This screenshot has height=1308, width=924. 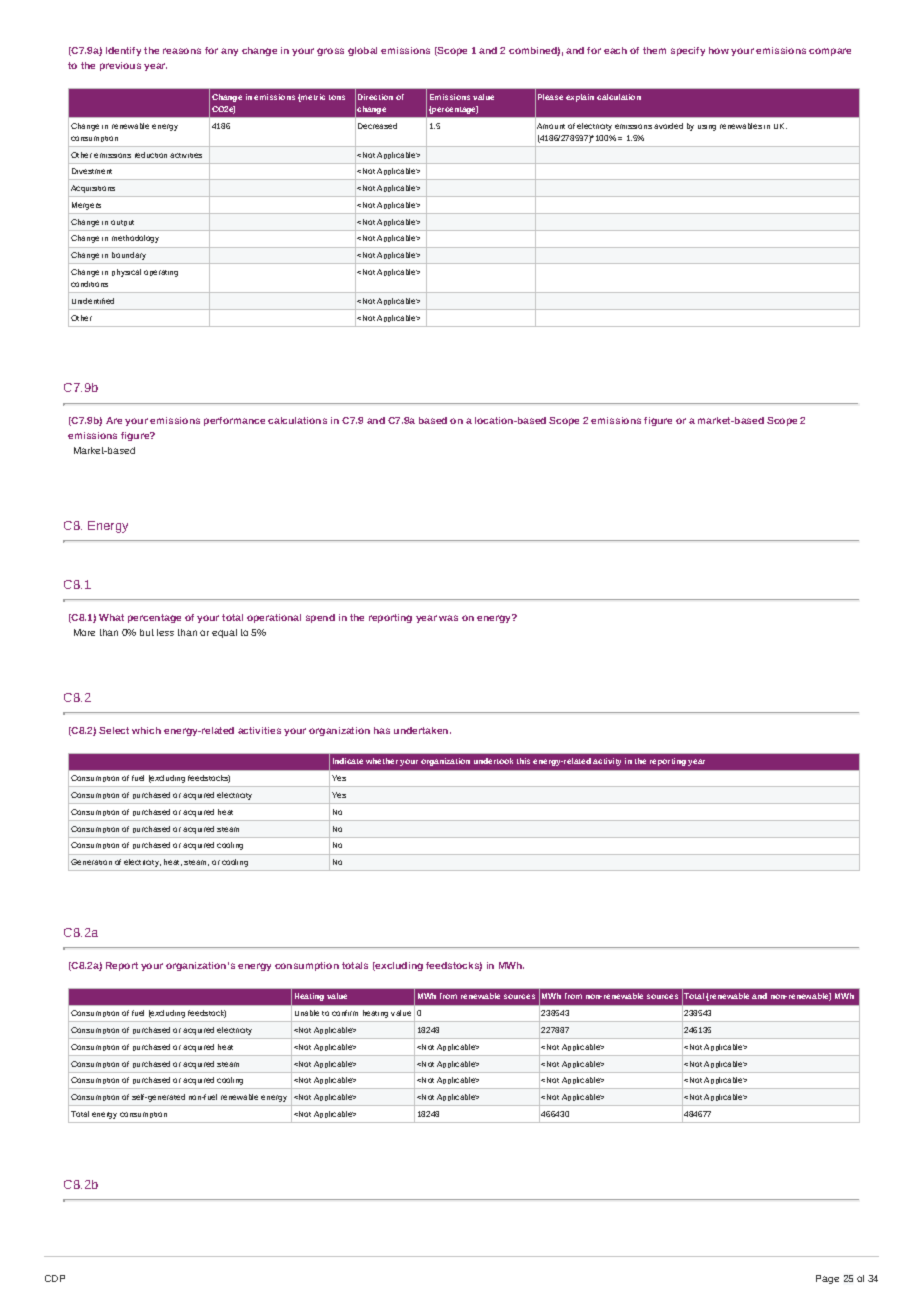 I want to click on how, so click(x=719, y=50).
